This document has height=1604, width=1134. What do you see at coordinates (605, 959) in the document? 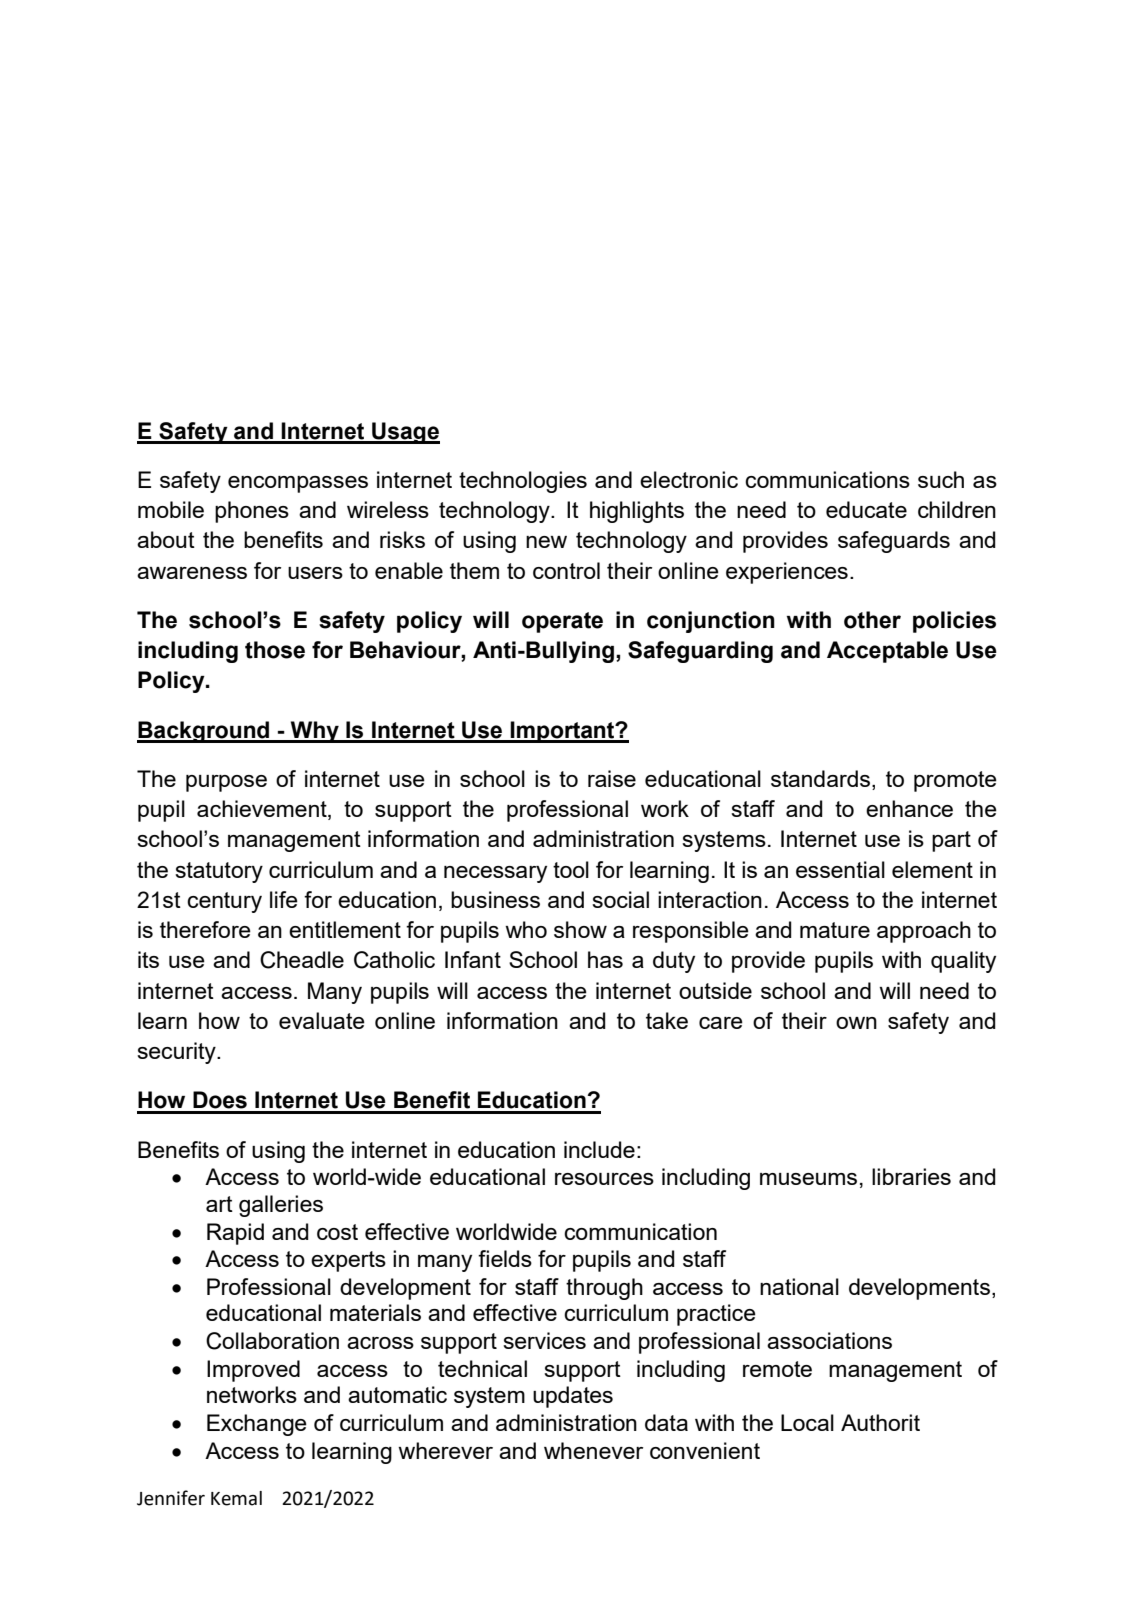
I see `has` at bounding box center [605, 959].
